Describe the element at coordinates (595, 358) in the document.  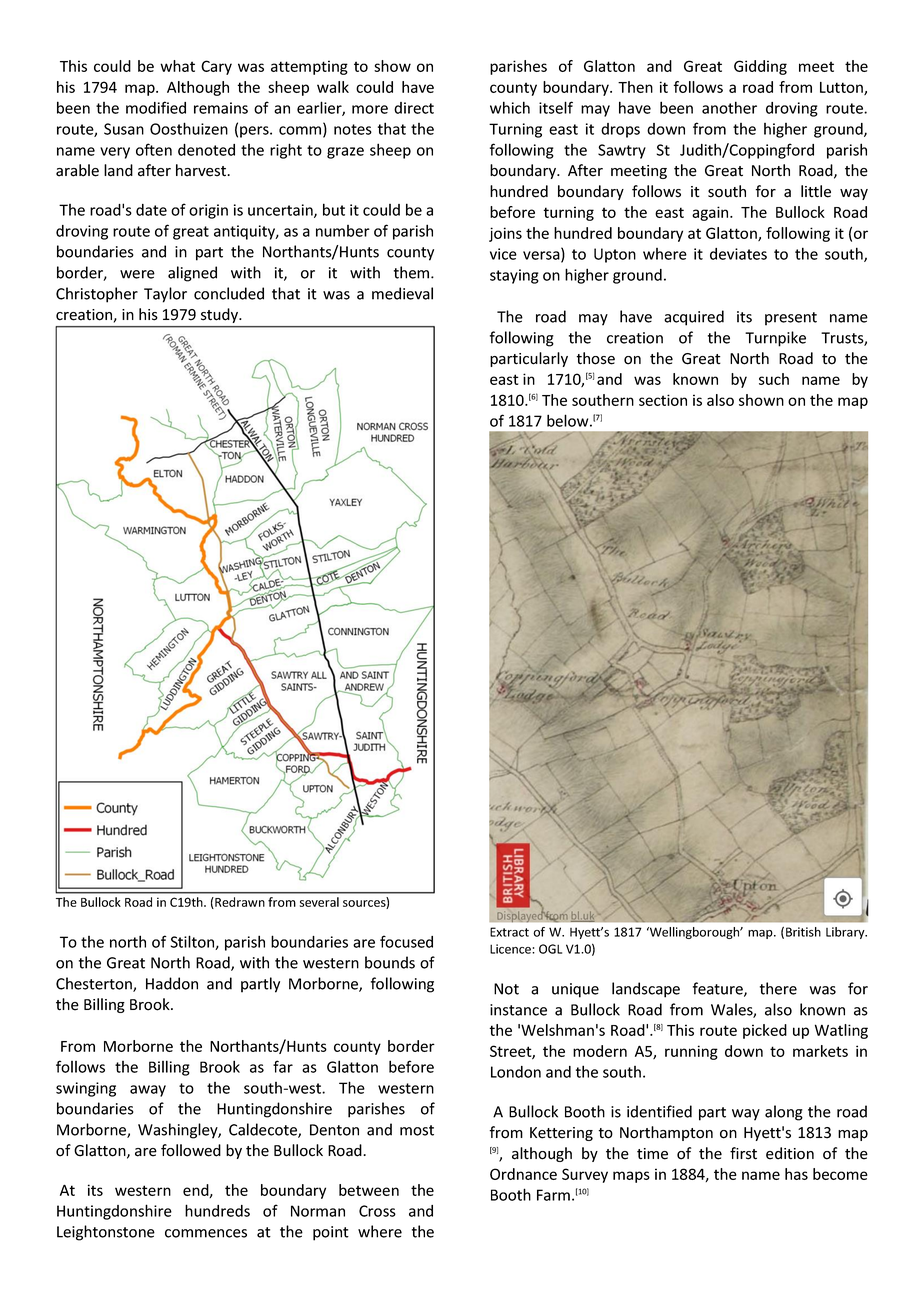
I see `those` at that location.
